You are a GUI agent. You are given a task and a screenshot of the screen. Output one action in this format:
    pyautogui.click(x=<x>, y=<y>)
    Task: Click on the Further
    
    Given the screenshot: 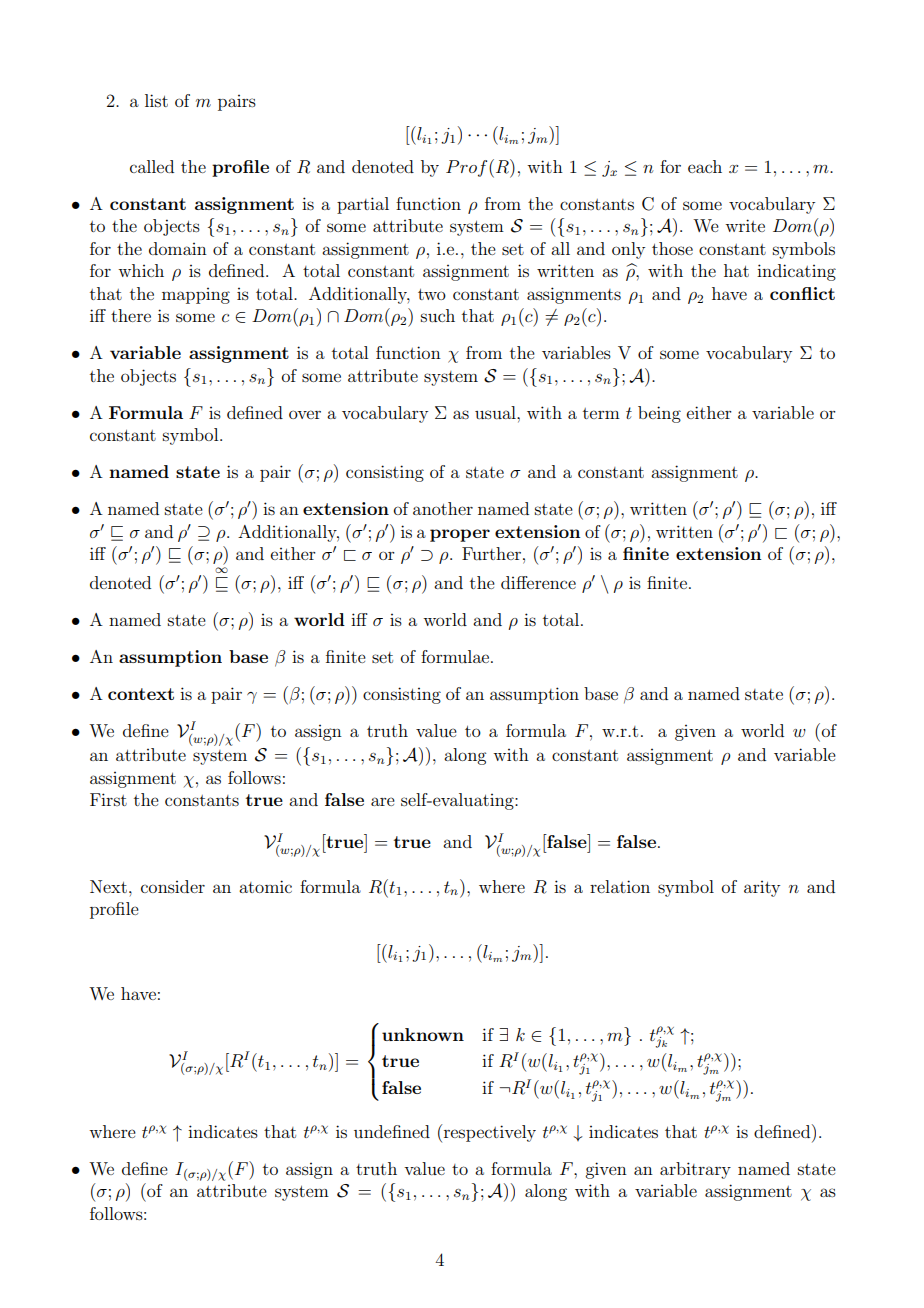 What is the action you would take?
    pyautogui.click(x=491, y=553)
